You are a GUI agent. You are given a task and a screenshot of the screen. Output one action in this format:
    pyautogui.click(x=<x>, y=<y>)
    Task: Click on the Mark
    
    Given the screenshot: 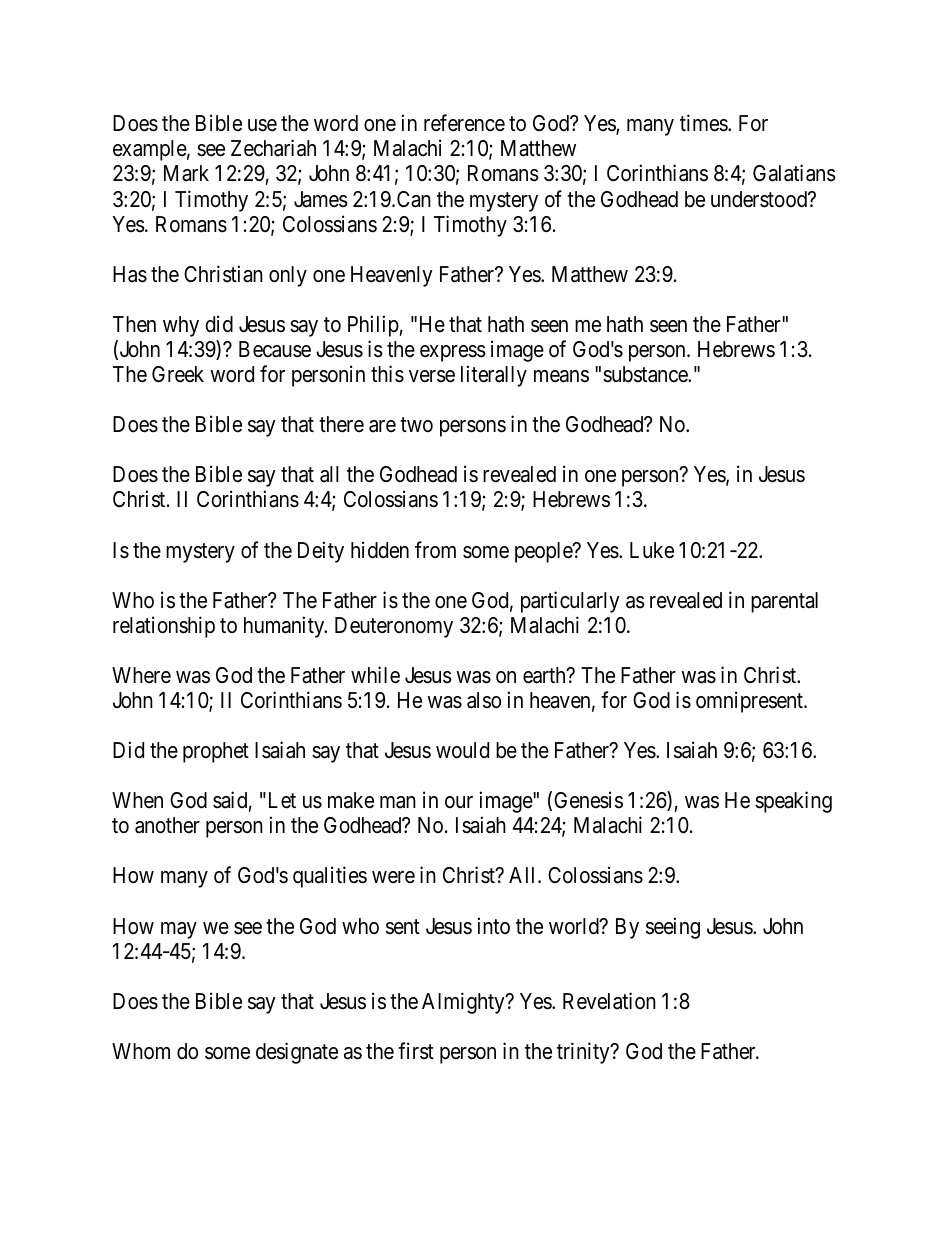 What is the action you would take?
    pyautogui.click(x=186, y=173)
